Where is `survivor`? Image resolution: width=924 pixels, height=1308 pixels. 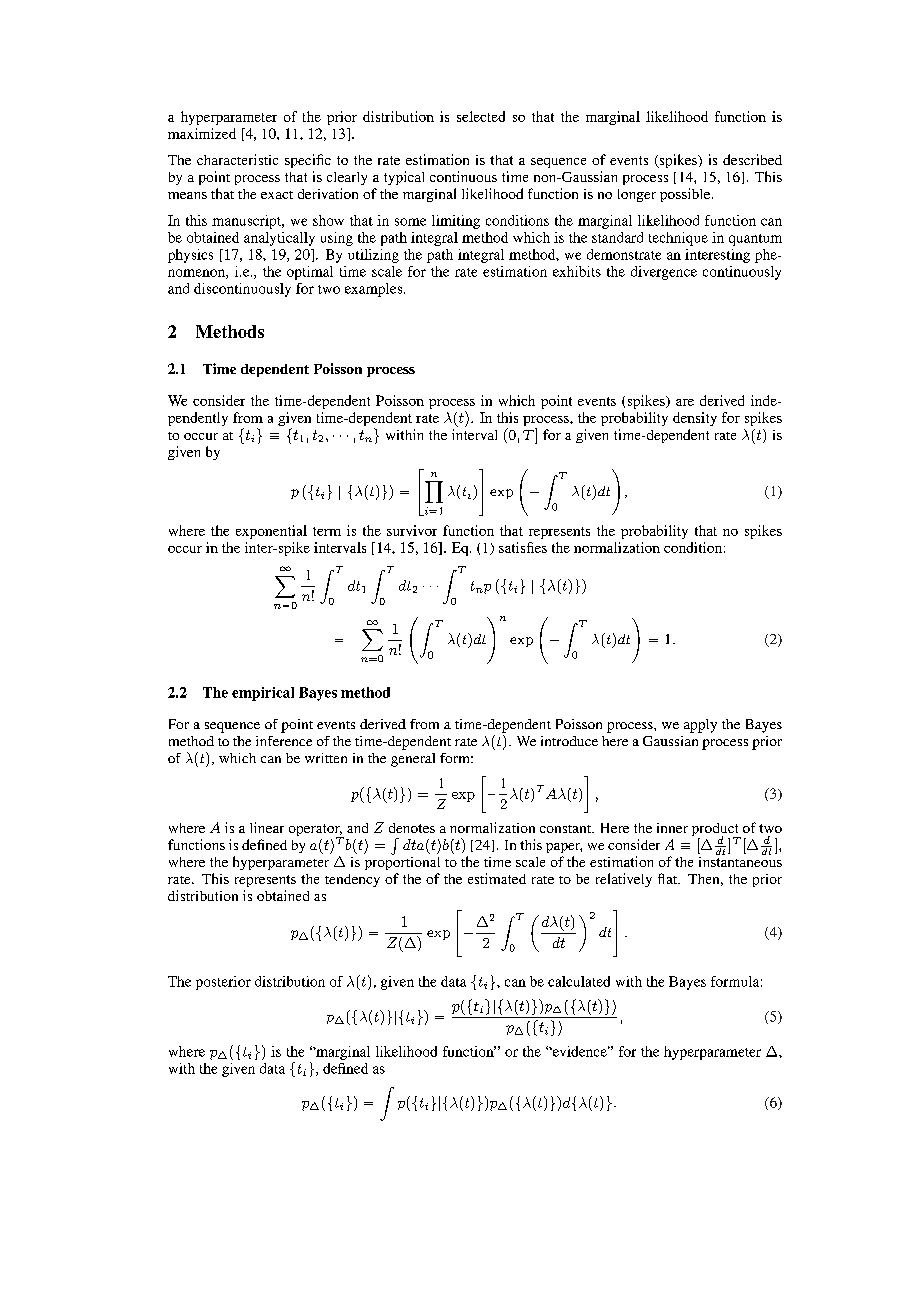
survivor is located at coordinates (412, 530).
